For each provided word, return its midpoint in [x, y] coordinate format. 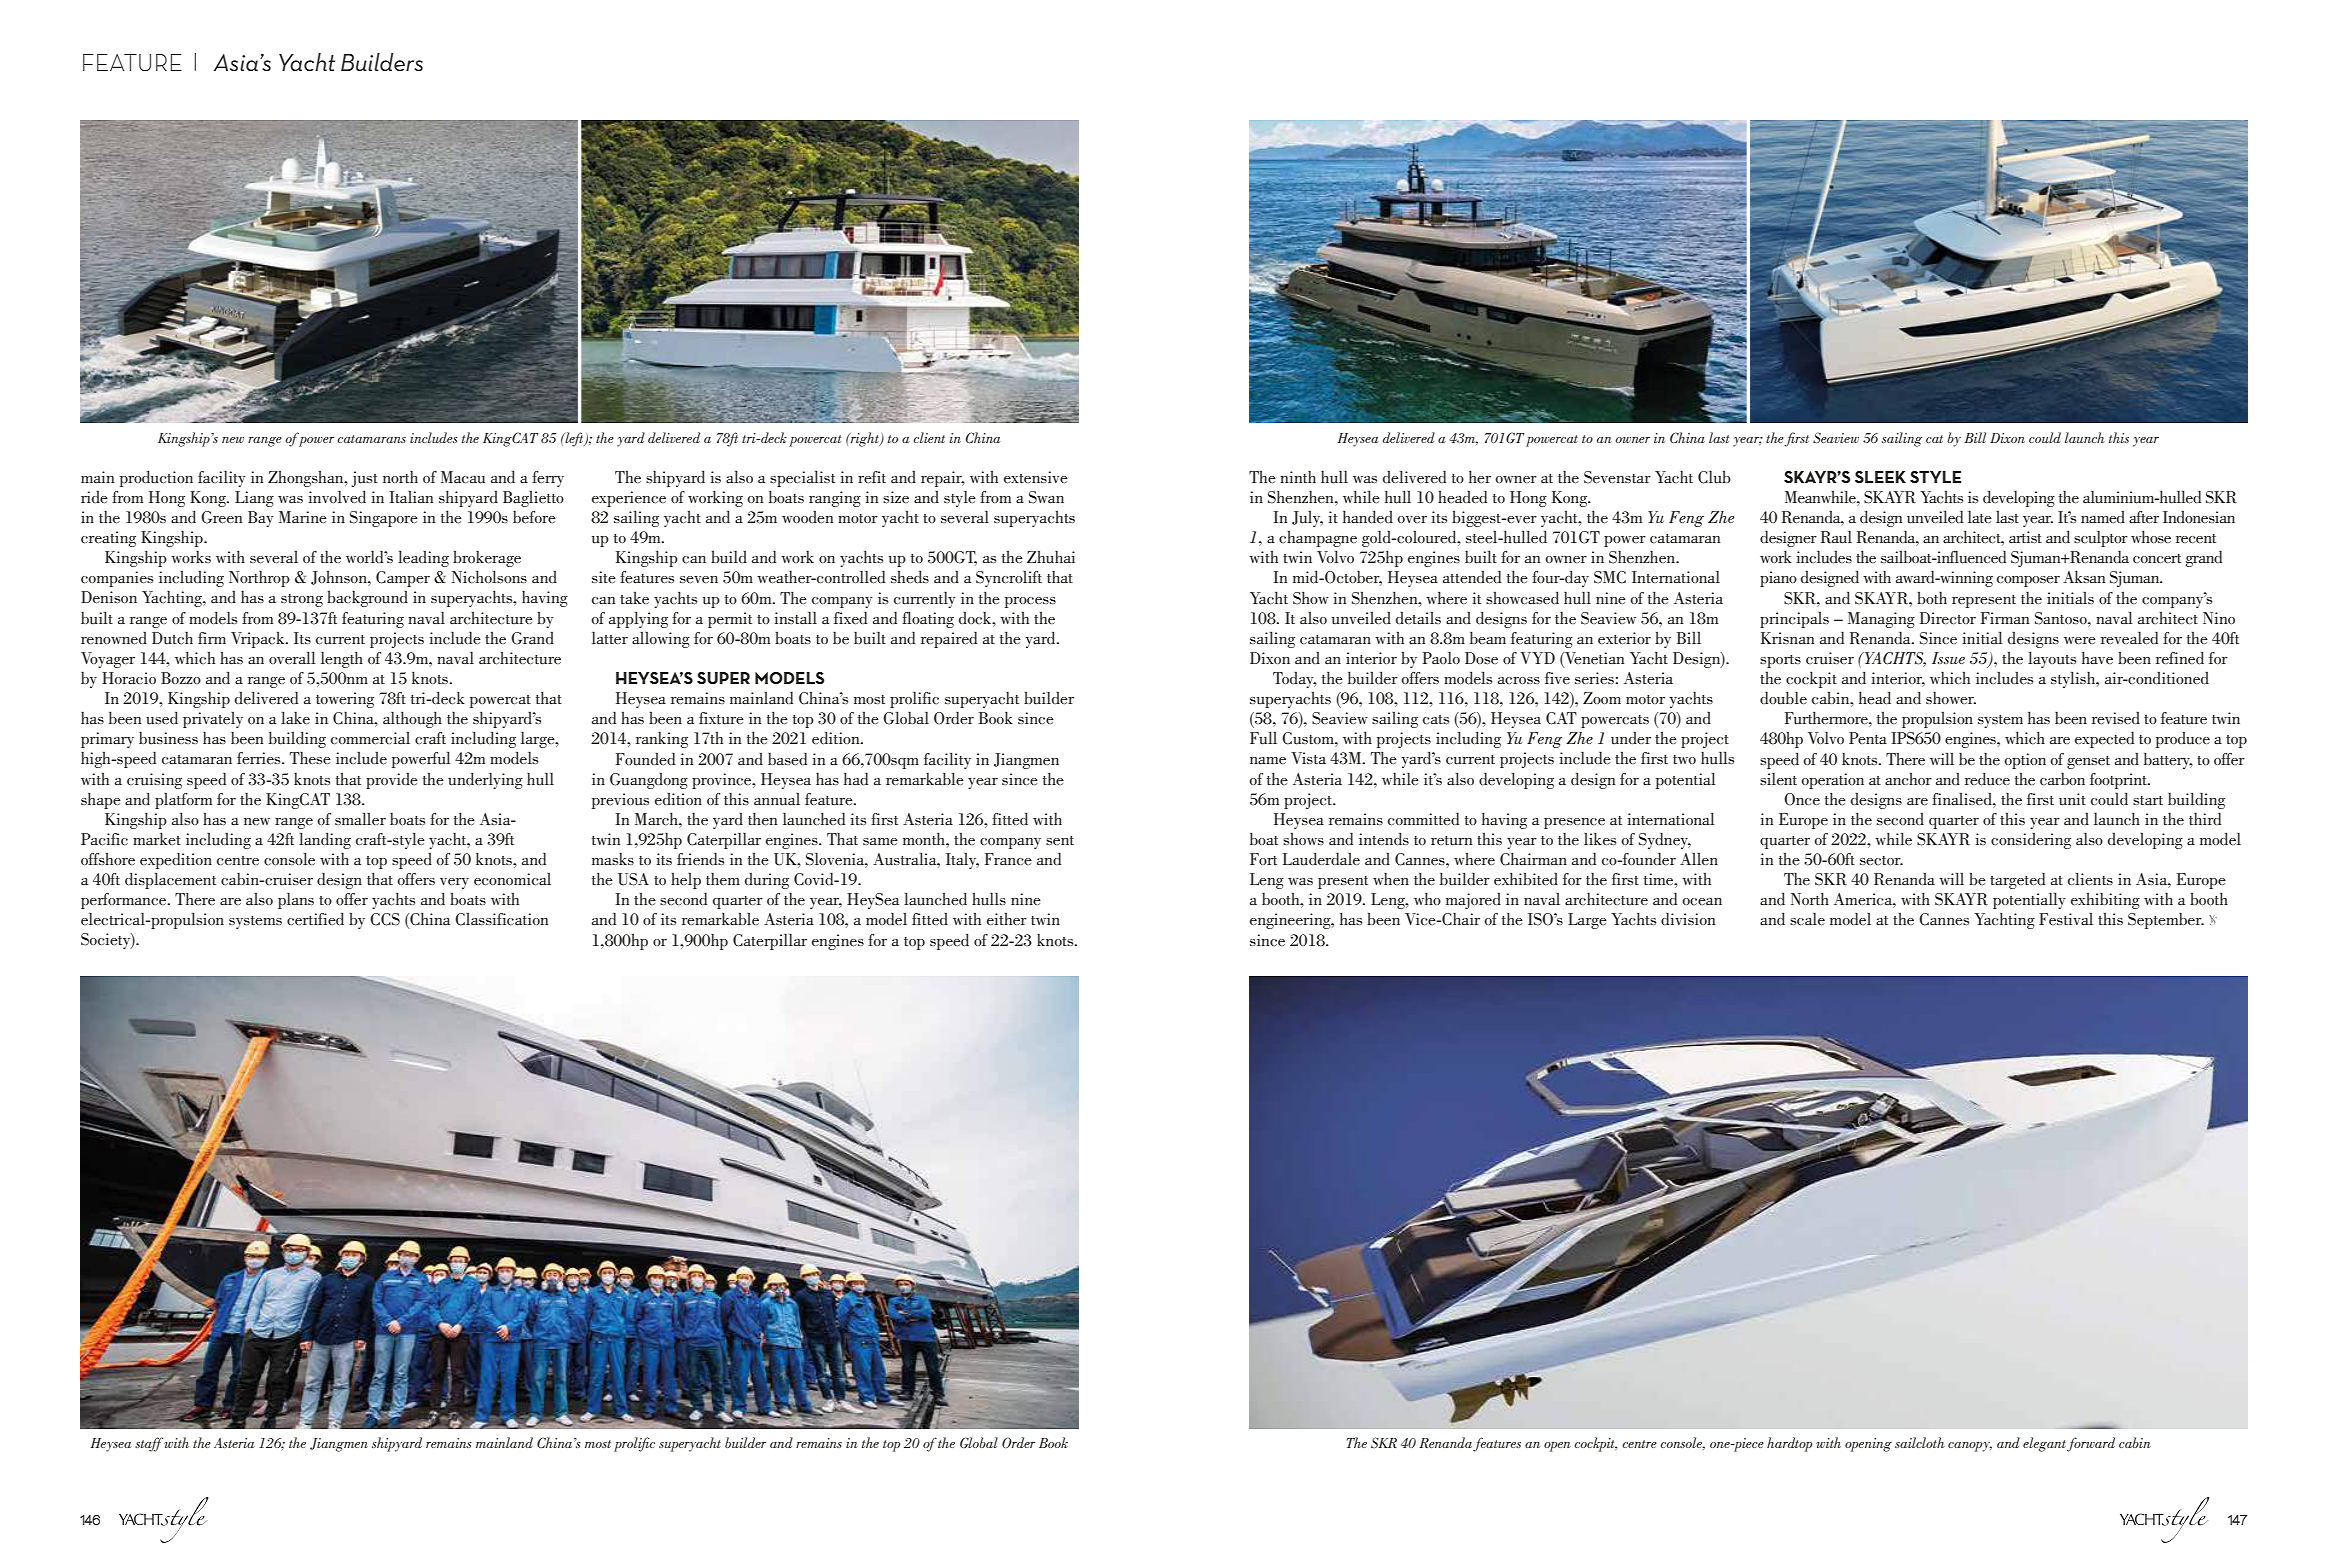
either [1007, 919]
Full [1263, 738]
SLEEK [1880, 477]
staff [149, 1444]
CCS [385, 919]
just [364, 479]
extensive [1036, 477]
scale [1807, 919]
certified [315, 918]
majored [1473, 900]
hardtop [1789, 1444]
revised [2116, 717]
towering [345, 700]
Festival [2066, 919]
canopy [1970, 1447]
